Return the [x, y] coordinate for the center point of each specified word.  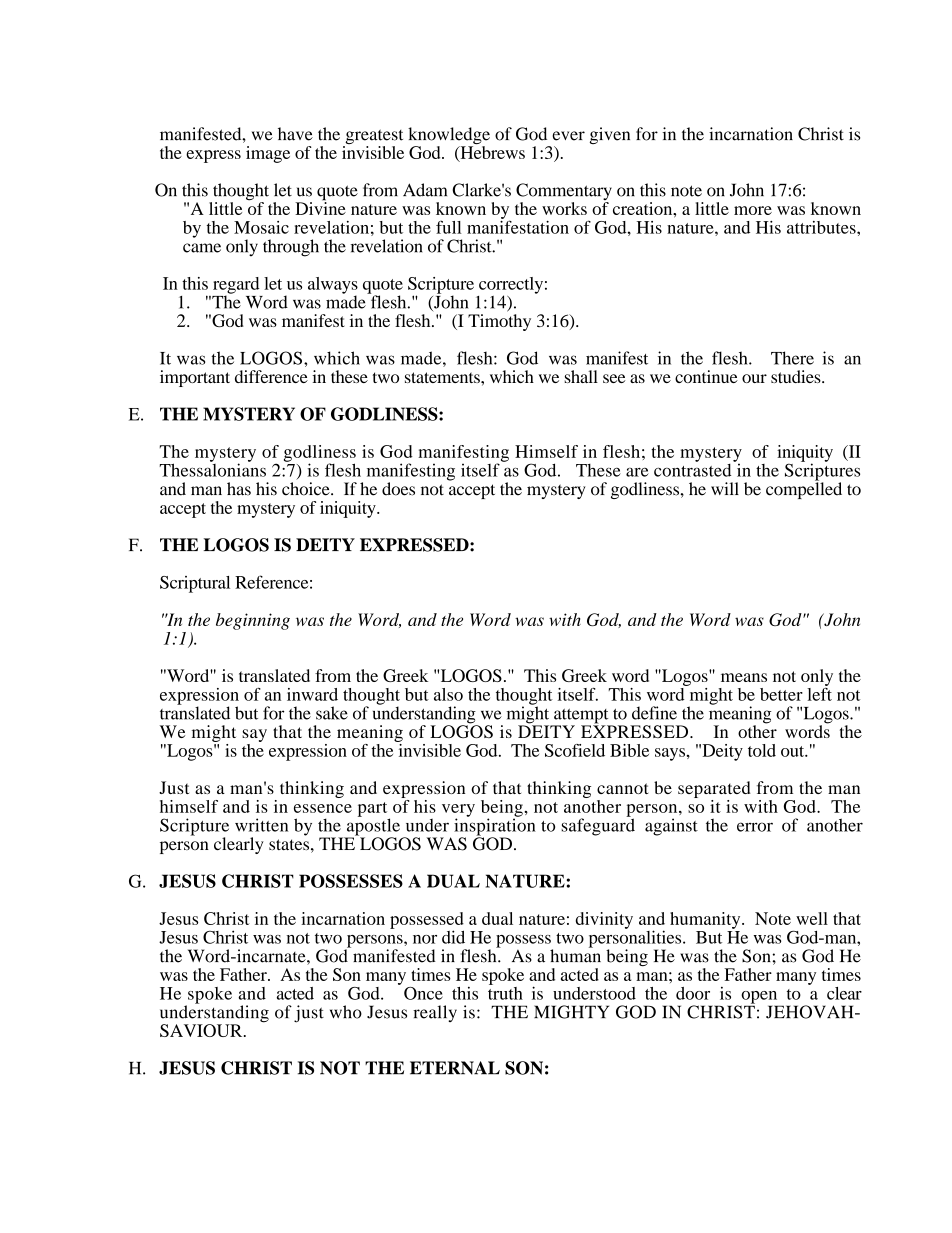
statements [443, 377]
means [744, 677]
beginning [253, 621]
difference [271, 376]
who [346, 1012]
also [448, 694]
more [753, 210]
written [261, 825]
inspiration [495, 827]
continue [706, 376]
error [755, 827]
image [268, 154]
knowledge [449, 137]
